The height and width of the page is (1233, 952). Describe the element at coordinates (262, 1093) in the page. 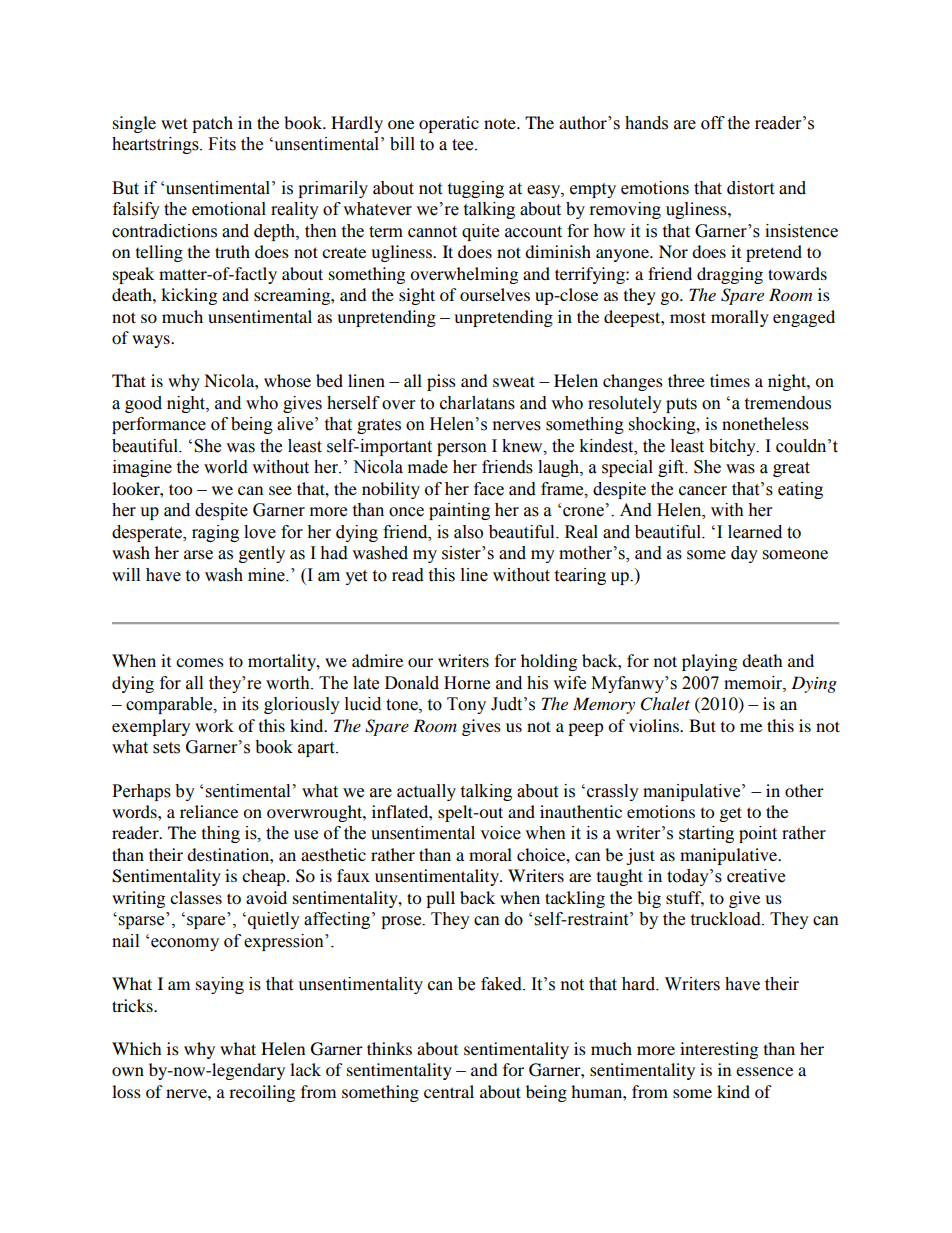

I see `recoiling` at that location.
